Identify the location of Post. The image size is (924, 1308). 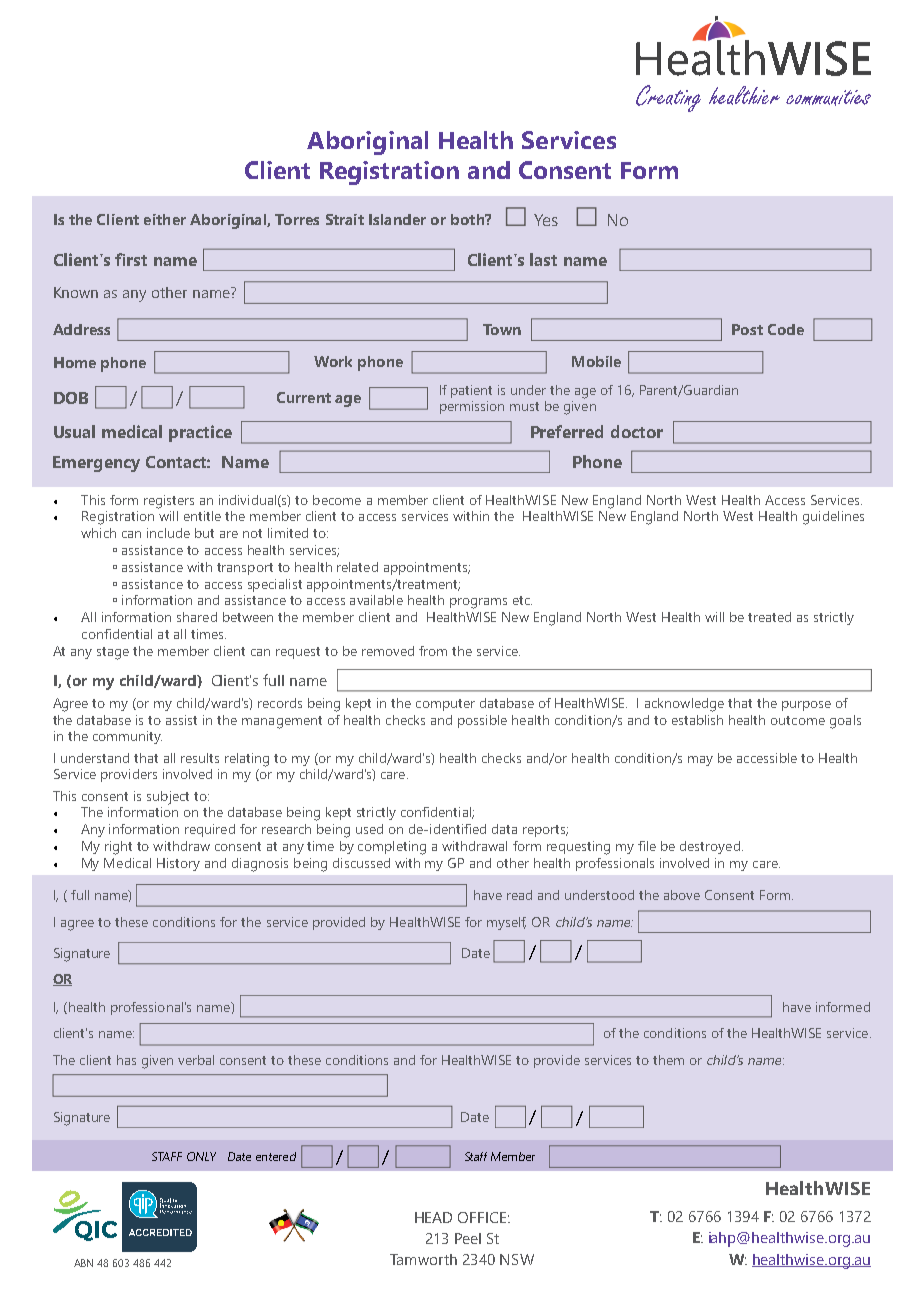
(747, 329).
